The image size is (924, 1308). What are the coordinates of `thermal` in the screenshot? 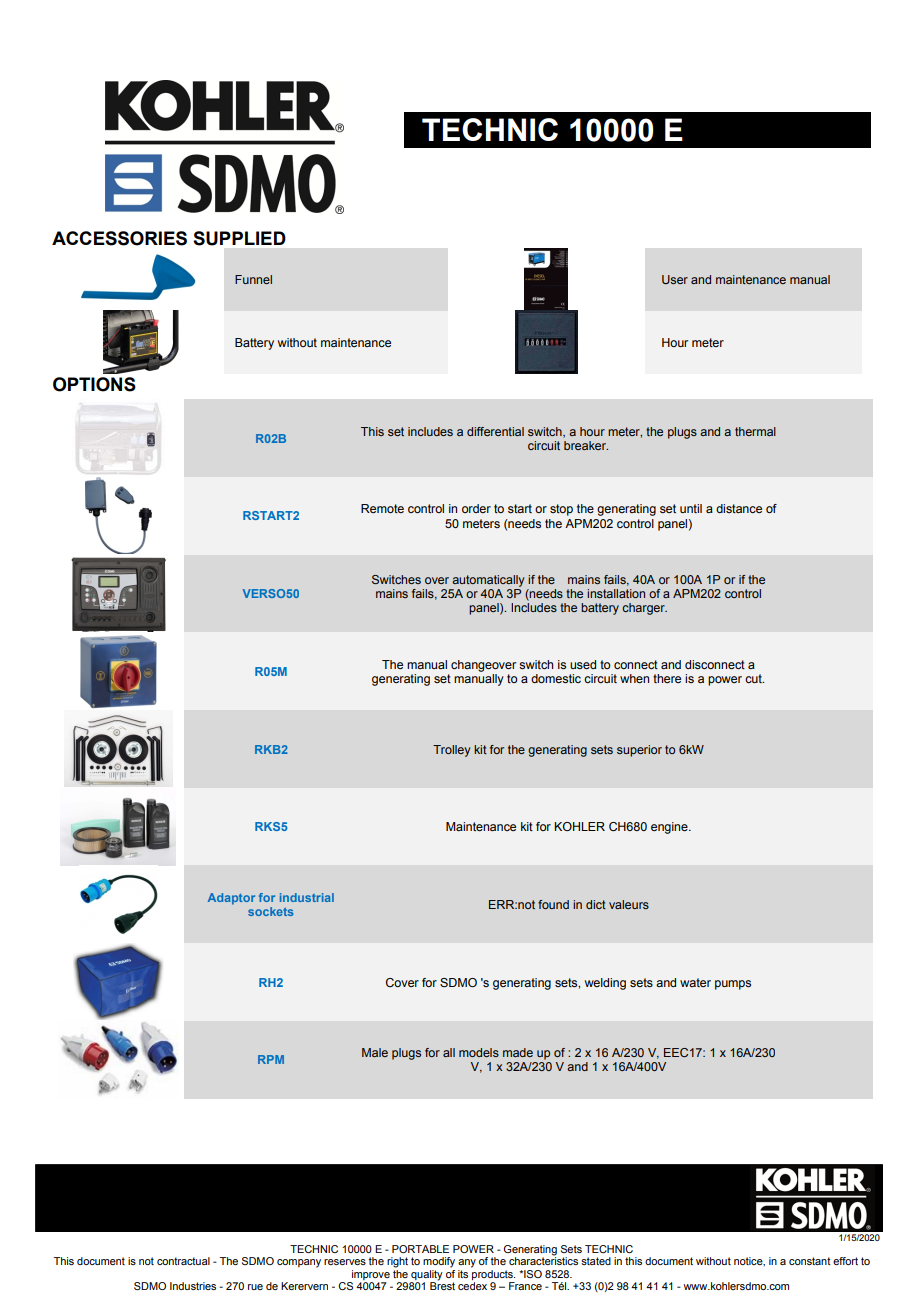 It's located at (755, 431).
